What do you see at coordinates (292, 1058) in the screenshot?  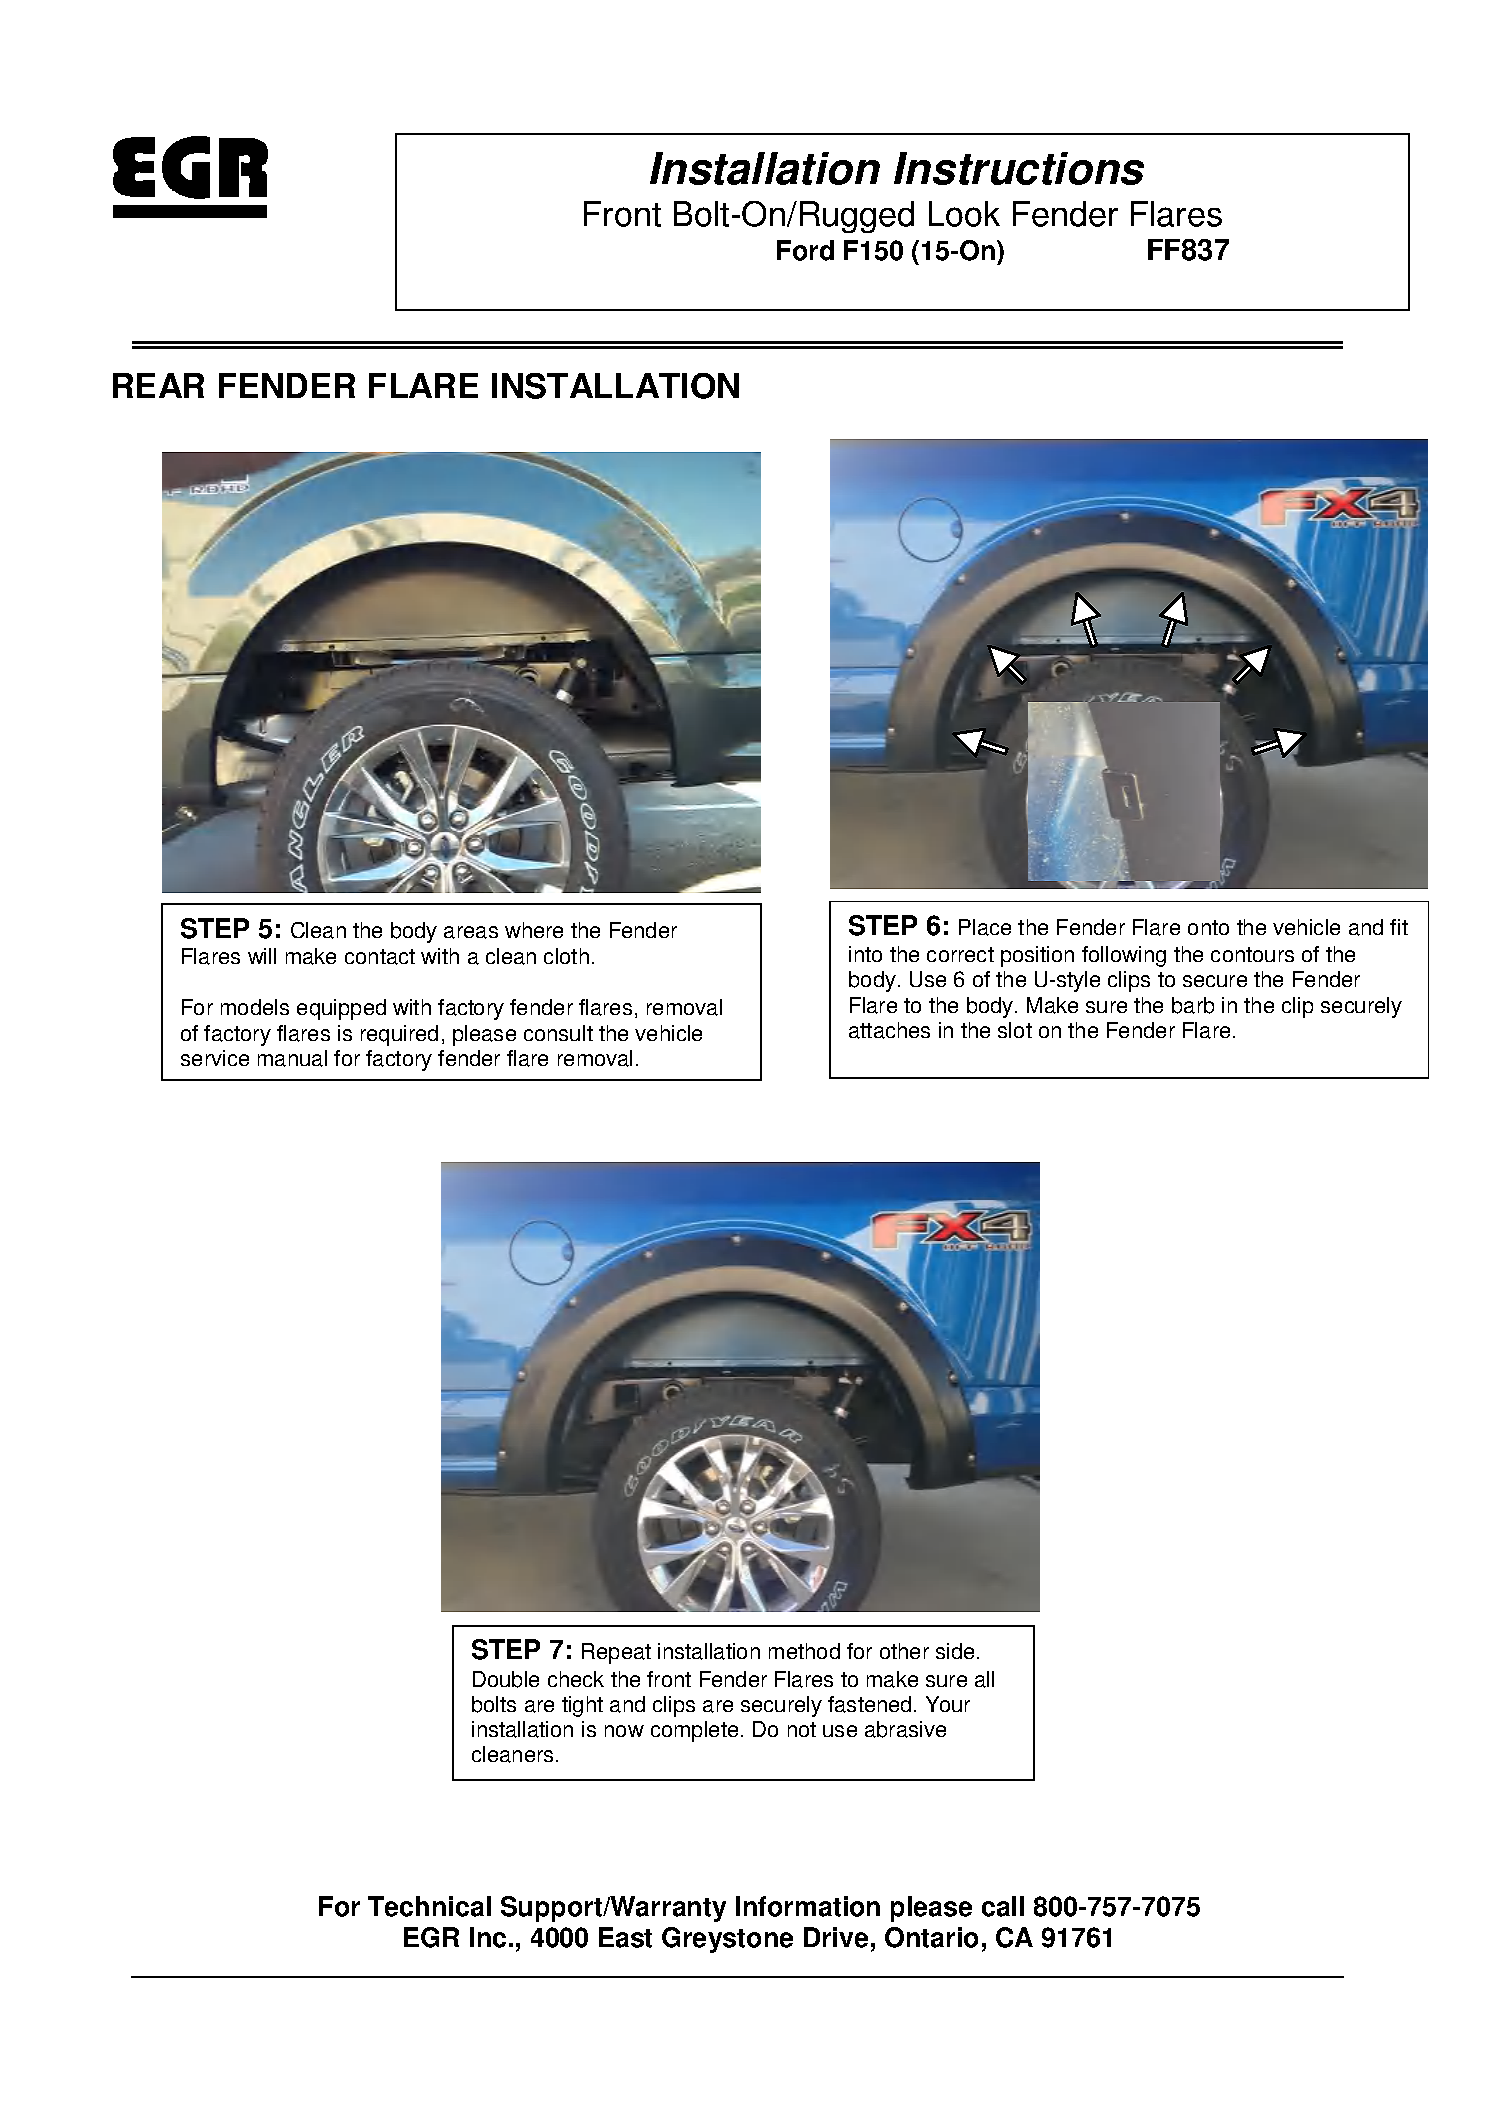 I see `manual` at bounding box center [292, 1058].
